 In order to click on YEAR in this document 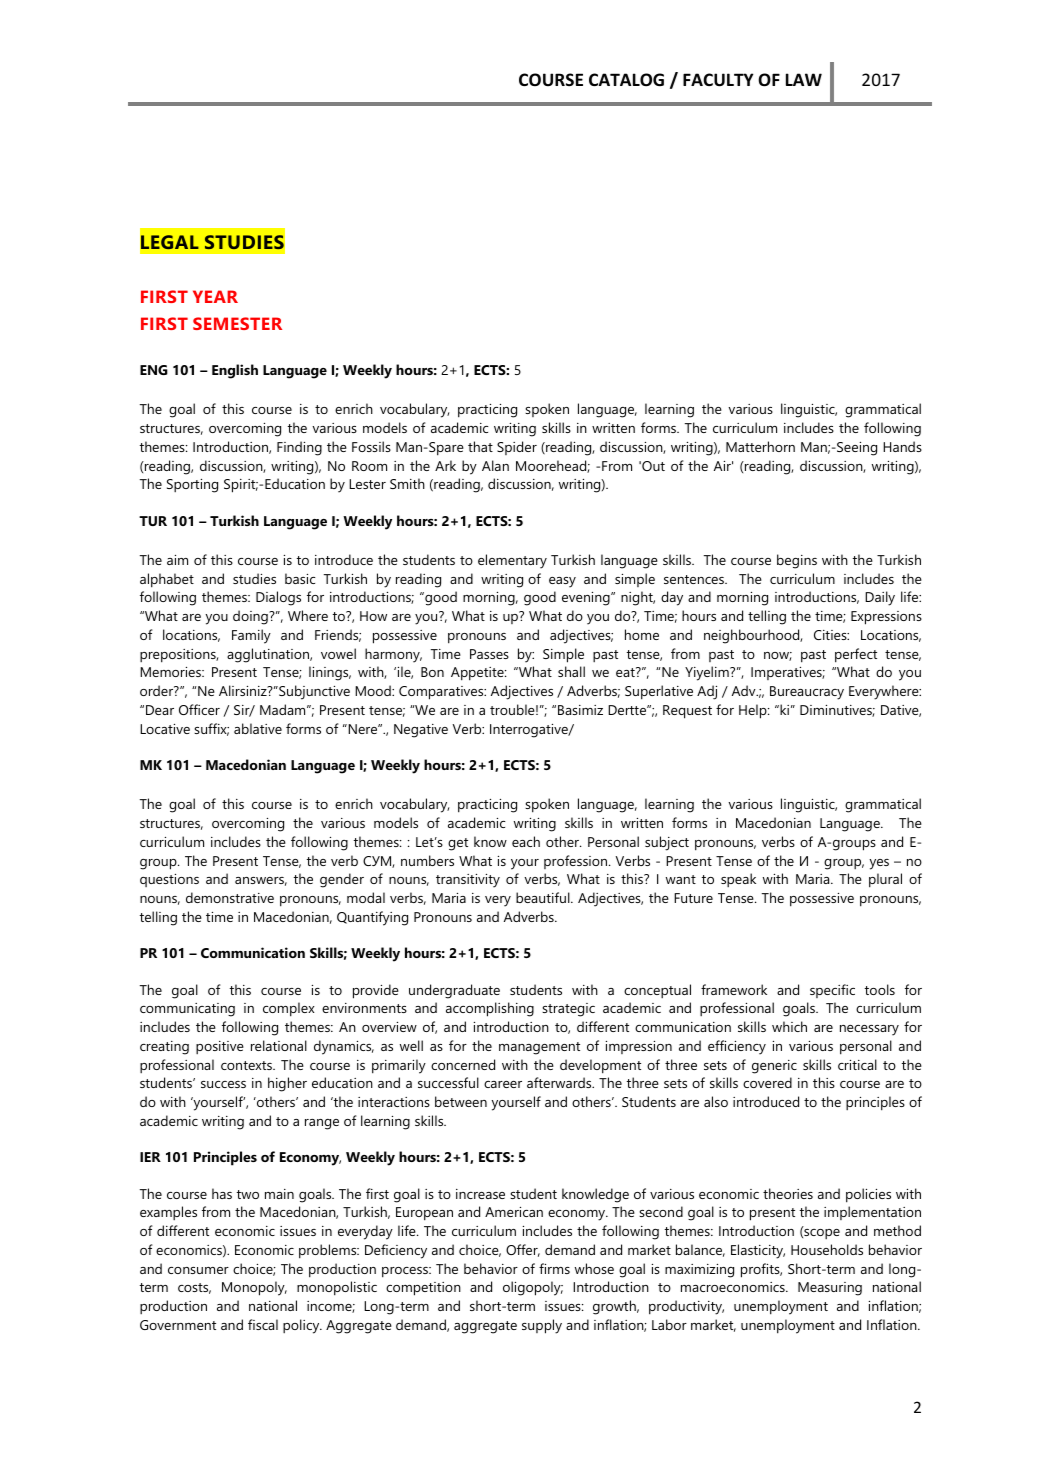, I will do `click(215, 296)`.
